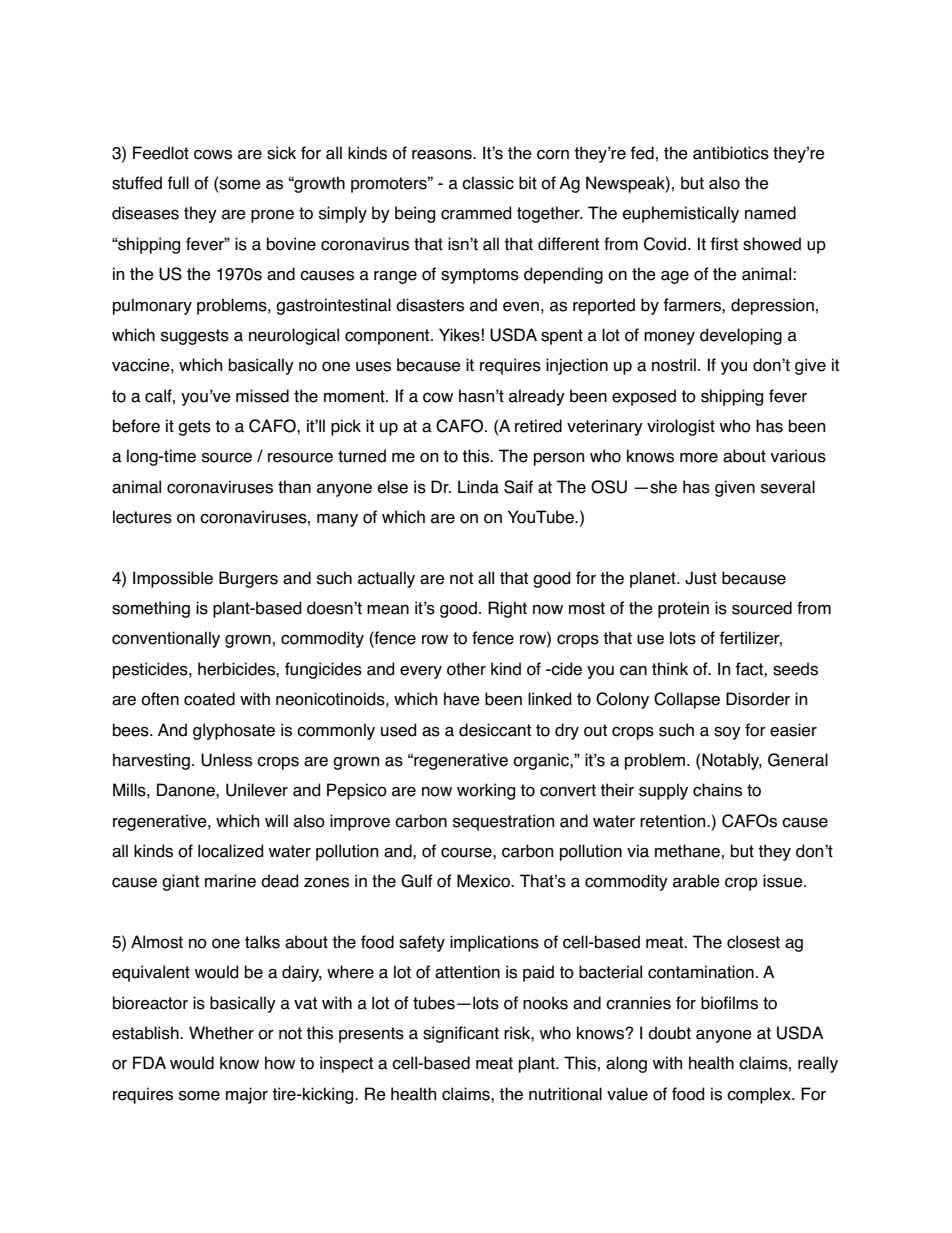  I want to click on localized, so click(230, 851).
